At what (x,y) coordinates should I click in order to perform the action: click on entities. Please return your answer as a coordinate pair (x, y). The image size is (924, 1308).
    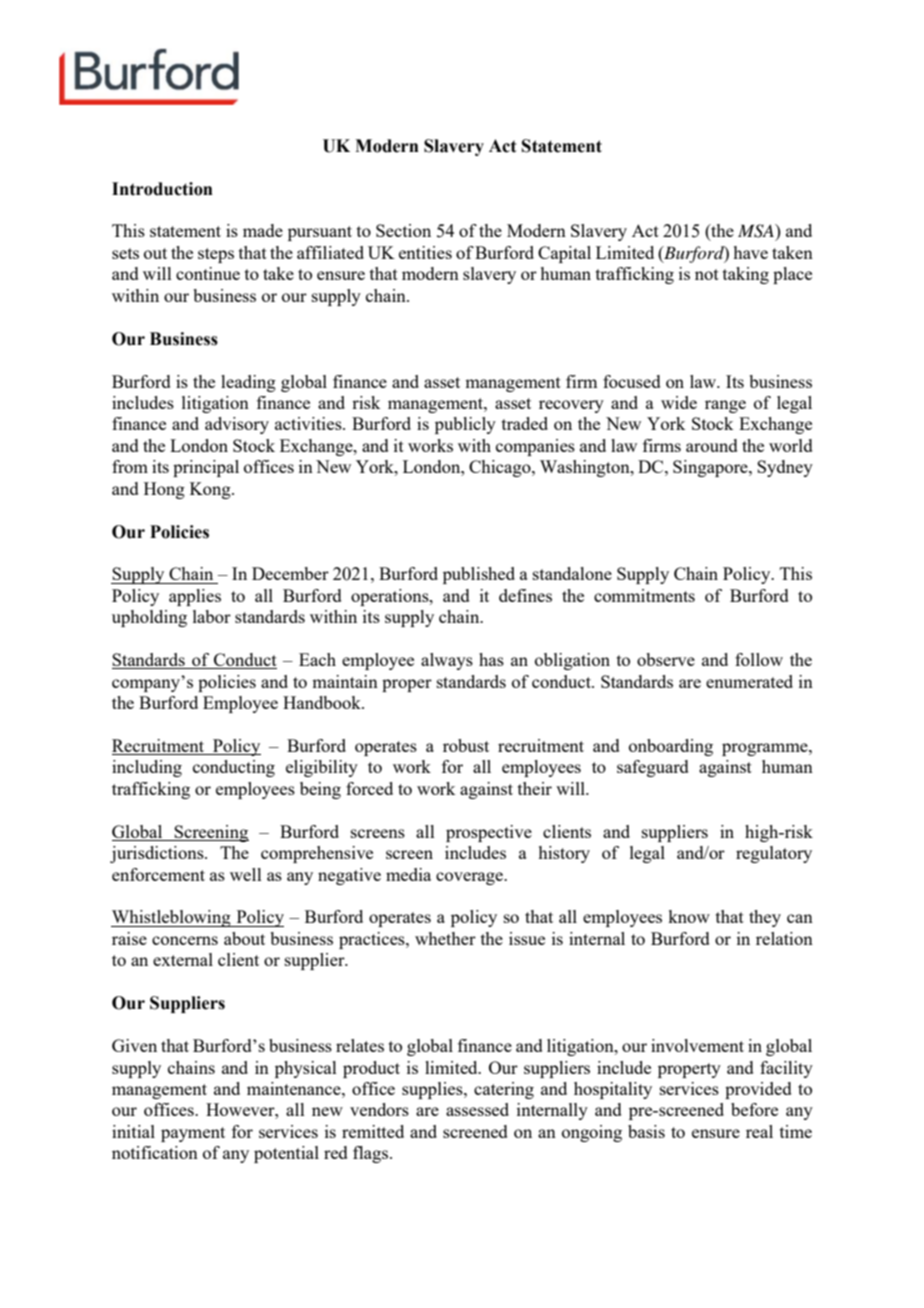
    Looking at the image, I should click on (425, 252).
